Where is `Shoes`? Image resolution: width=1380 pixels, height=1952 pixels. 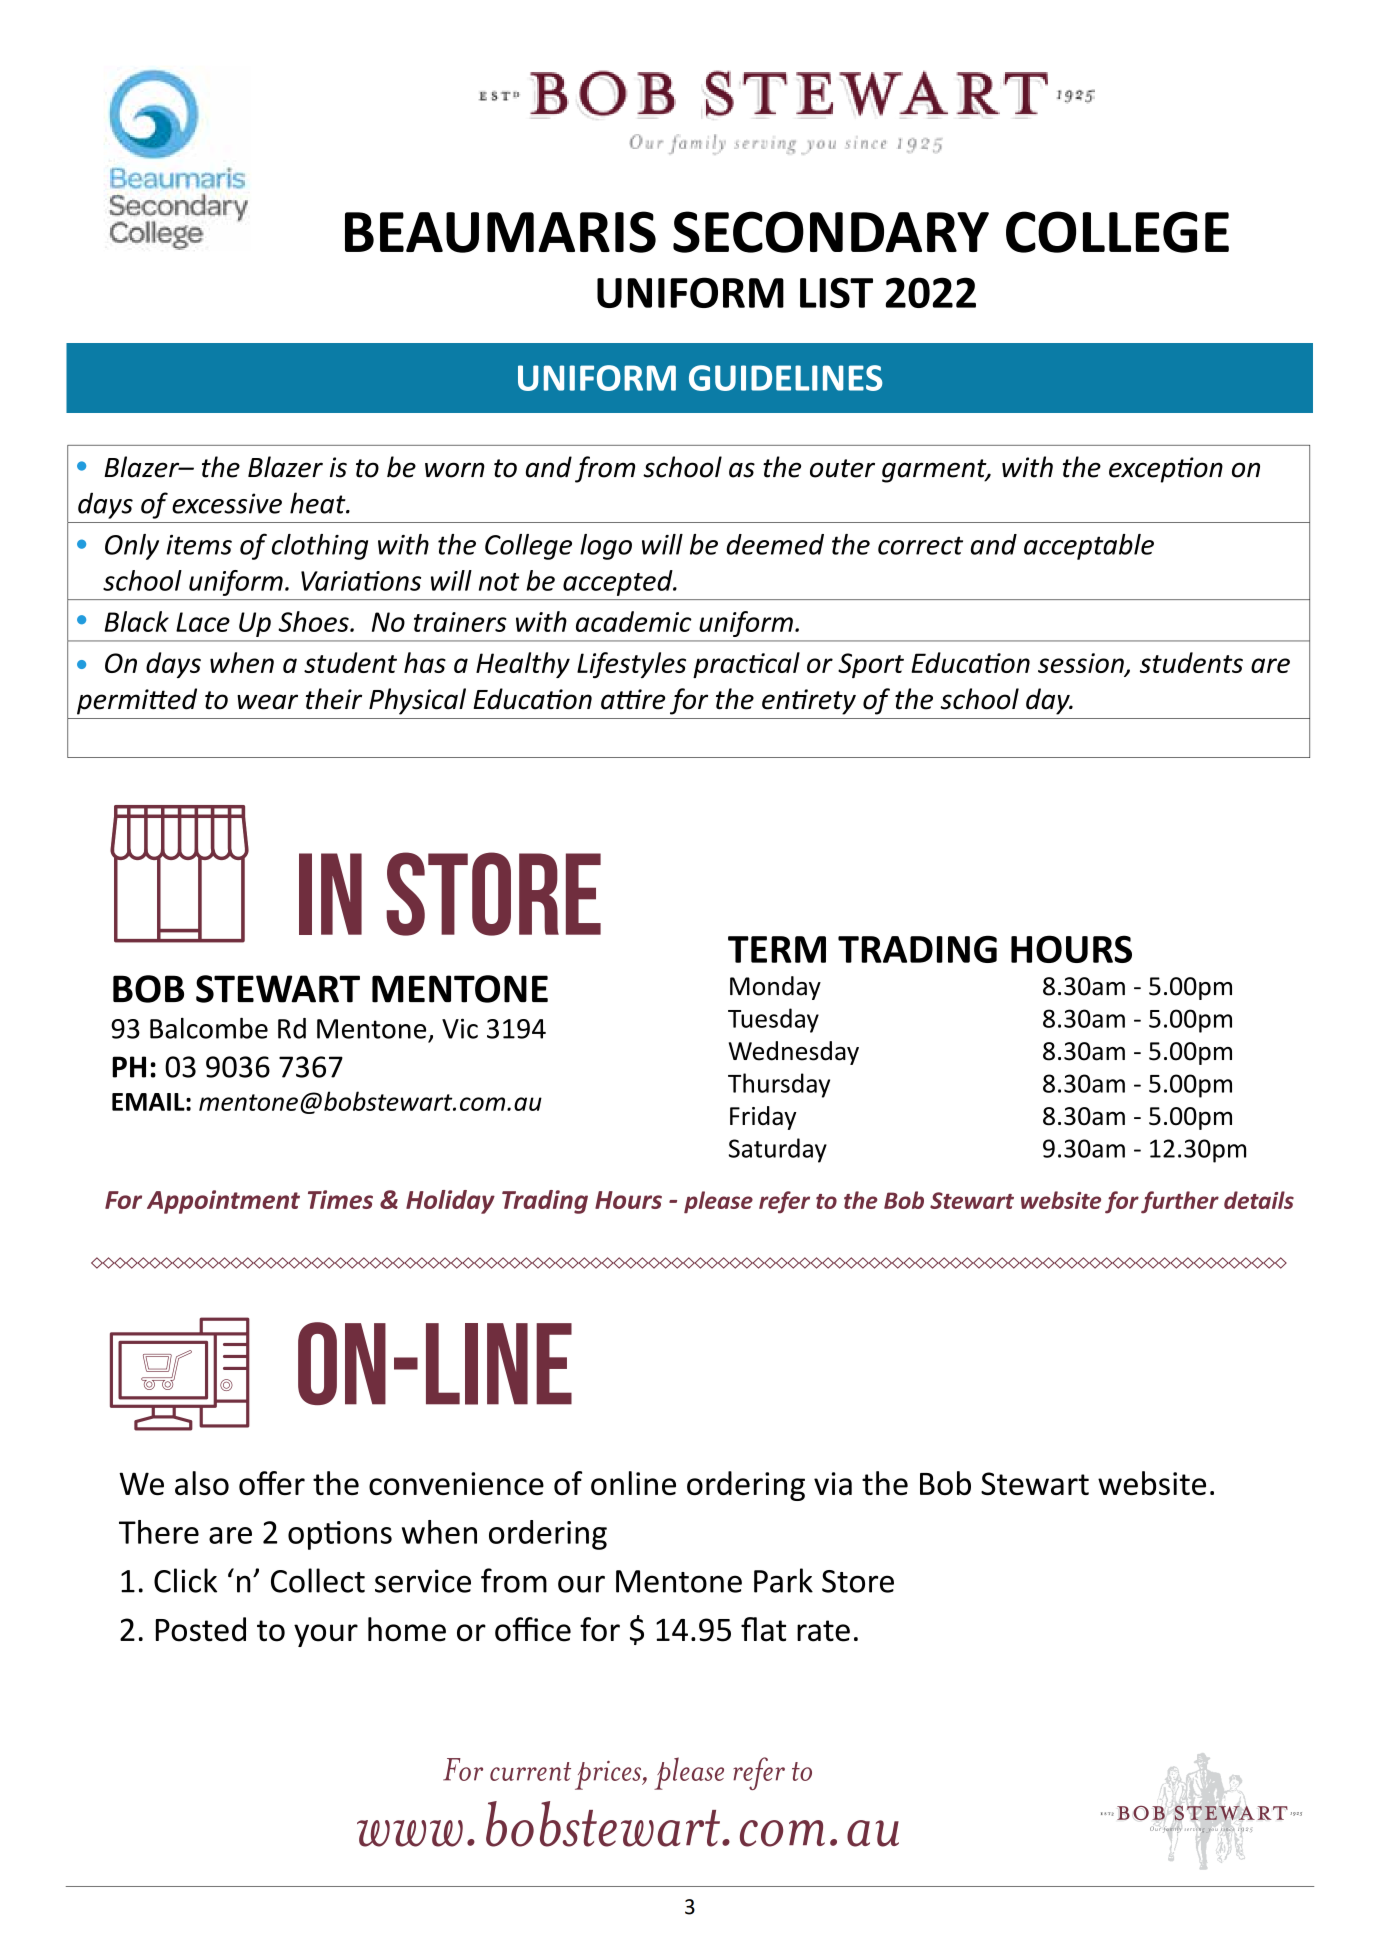 Shoes is located at coordinates (314, 621).
